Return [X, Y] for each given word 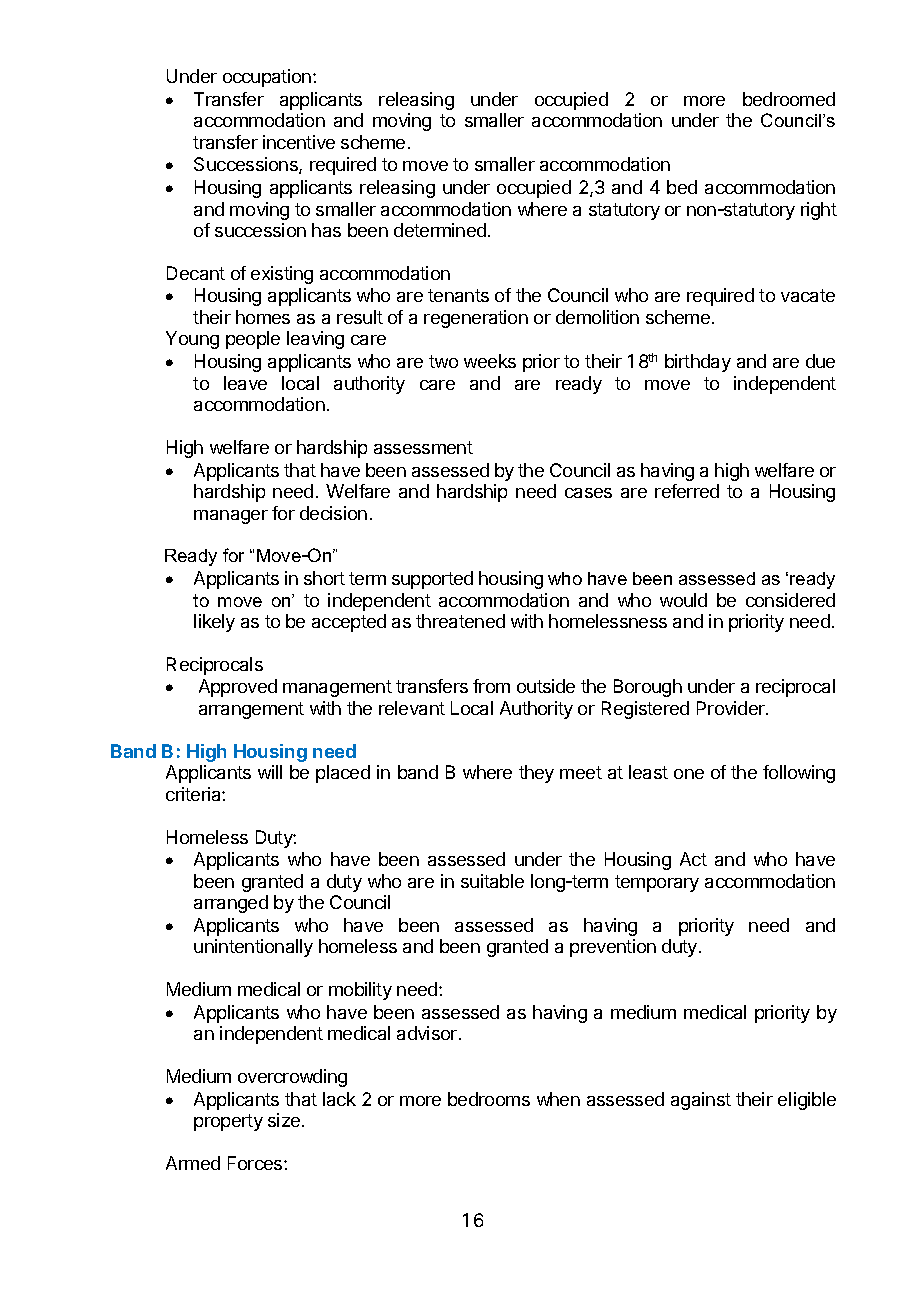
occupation [267, 78]
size [284, 1120]
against [701, 1101]
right [819, 211]
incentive [299, 142]
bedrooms [489, 1099]
